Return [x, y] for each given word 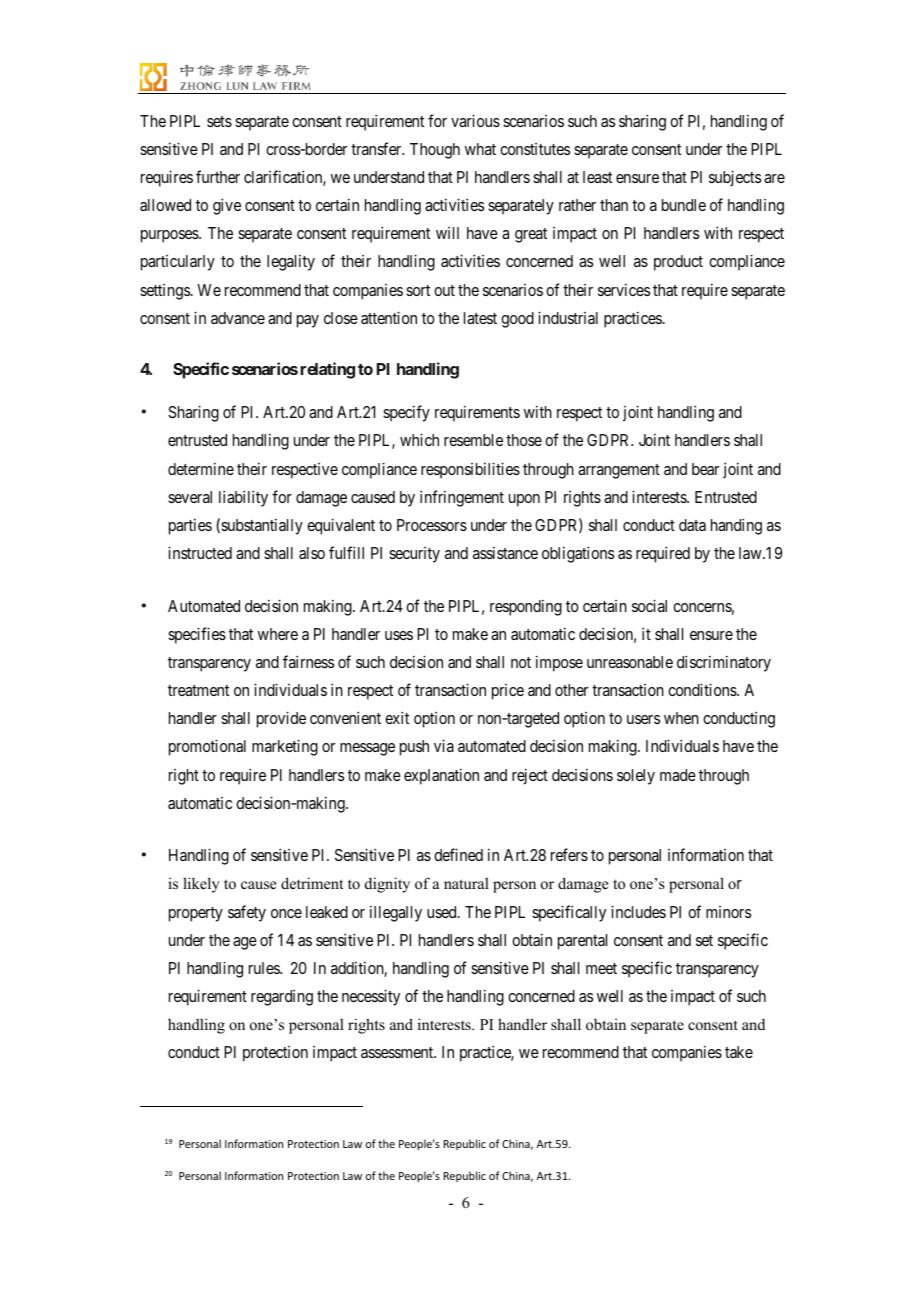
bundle [684, 205]
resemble [473, 440]
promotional [207, 747]
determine [201, 468]
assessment [398, 1052]
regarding [282, 998]
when [681, 718]
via [444, 745]
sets [219, 121]
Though [435, 151]
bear [705, 469]
